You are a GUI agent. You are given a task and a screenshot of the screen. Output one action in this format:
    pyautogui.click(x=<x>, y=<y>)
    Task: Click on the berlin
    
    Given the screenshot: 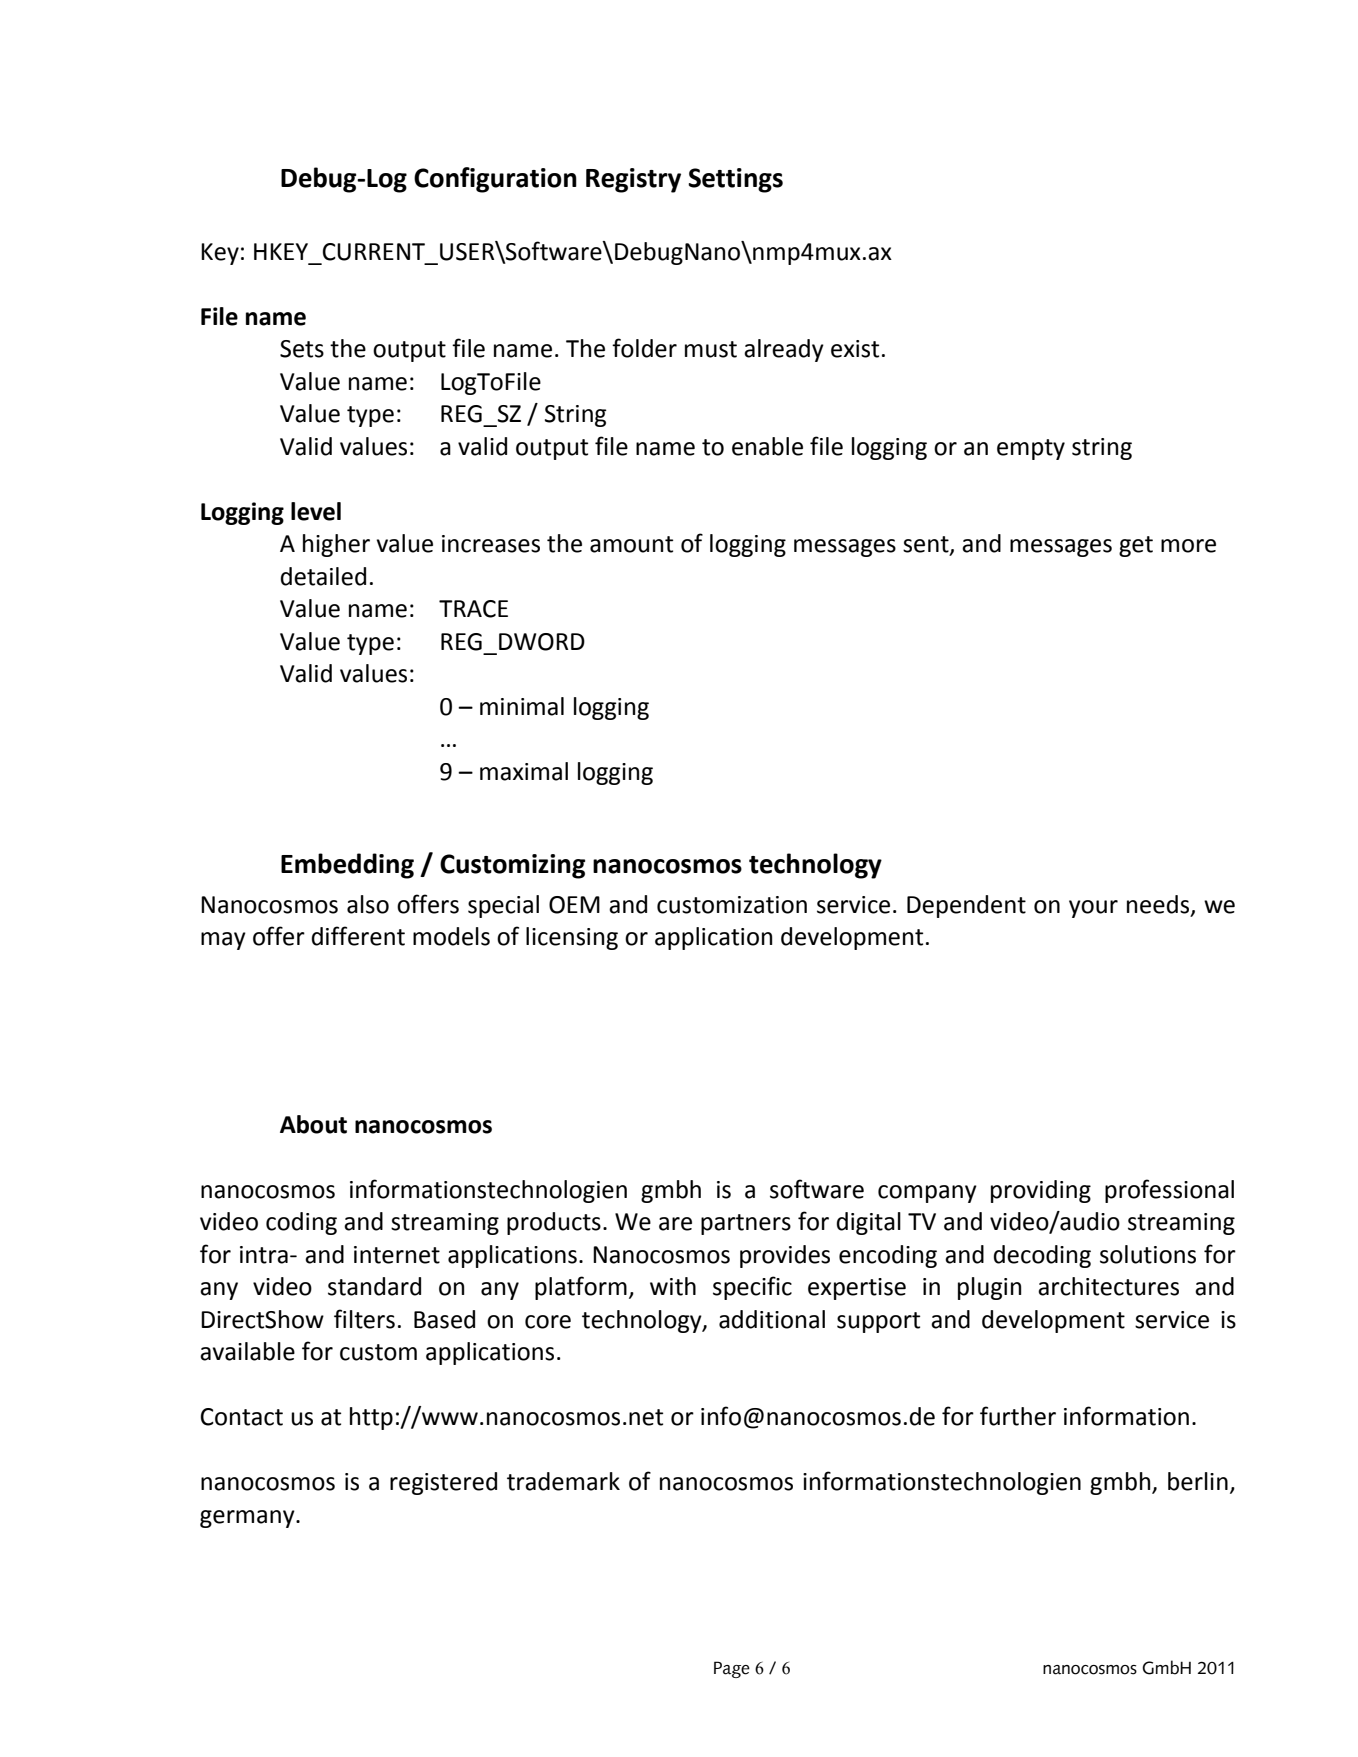 What is the action you would take?
    pyautogui.click(x=1198, y=1481)
